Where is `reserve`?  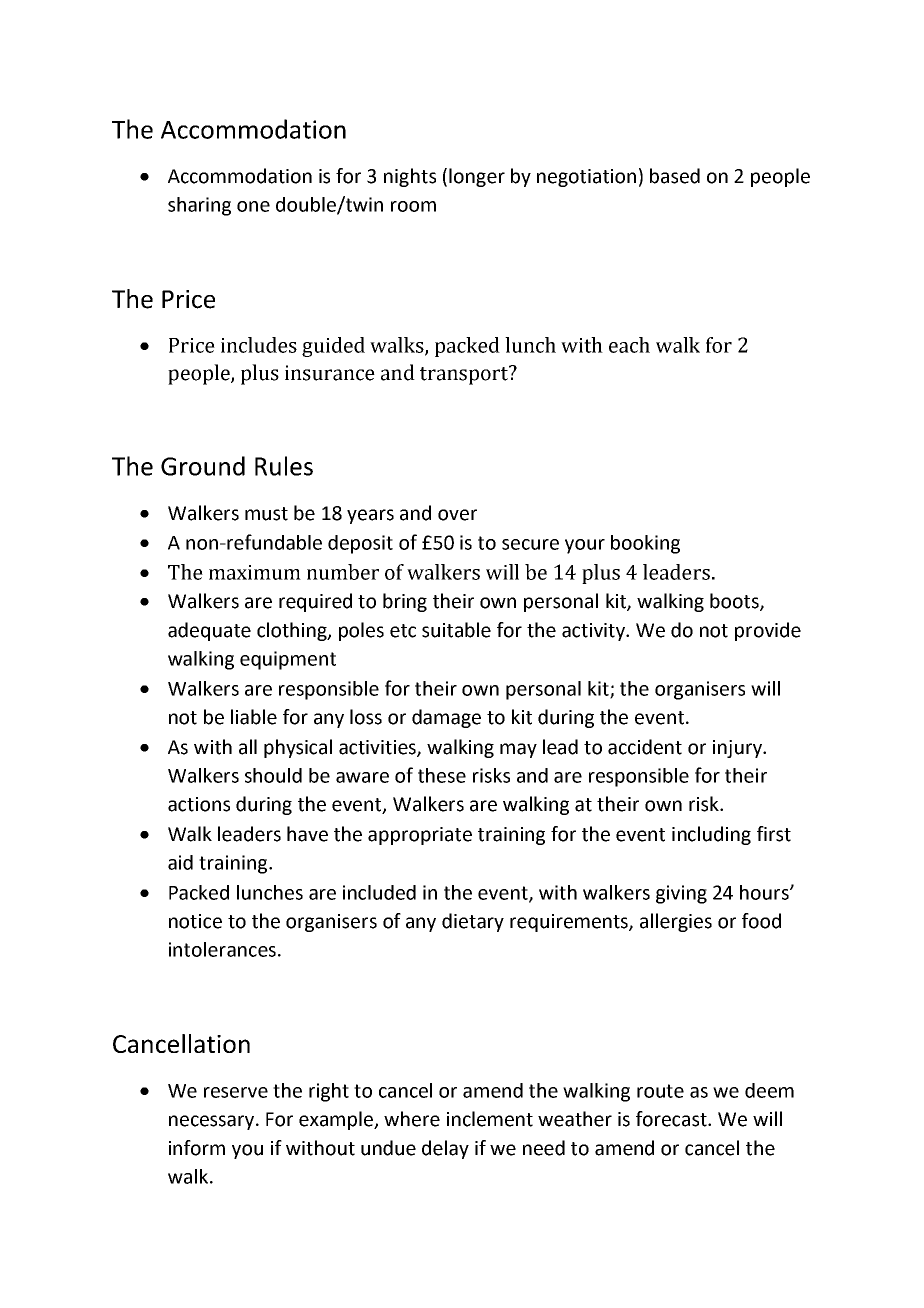 reserve is located at coordinates (236, 1092).
